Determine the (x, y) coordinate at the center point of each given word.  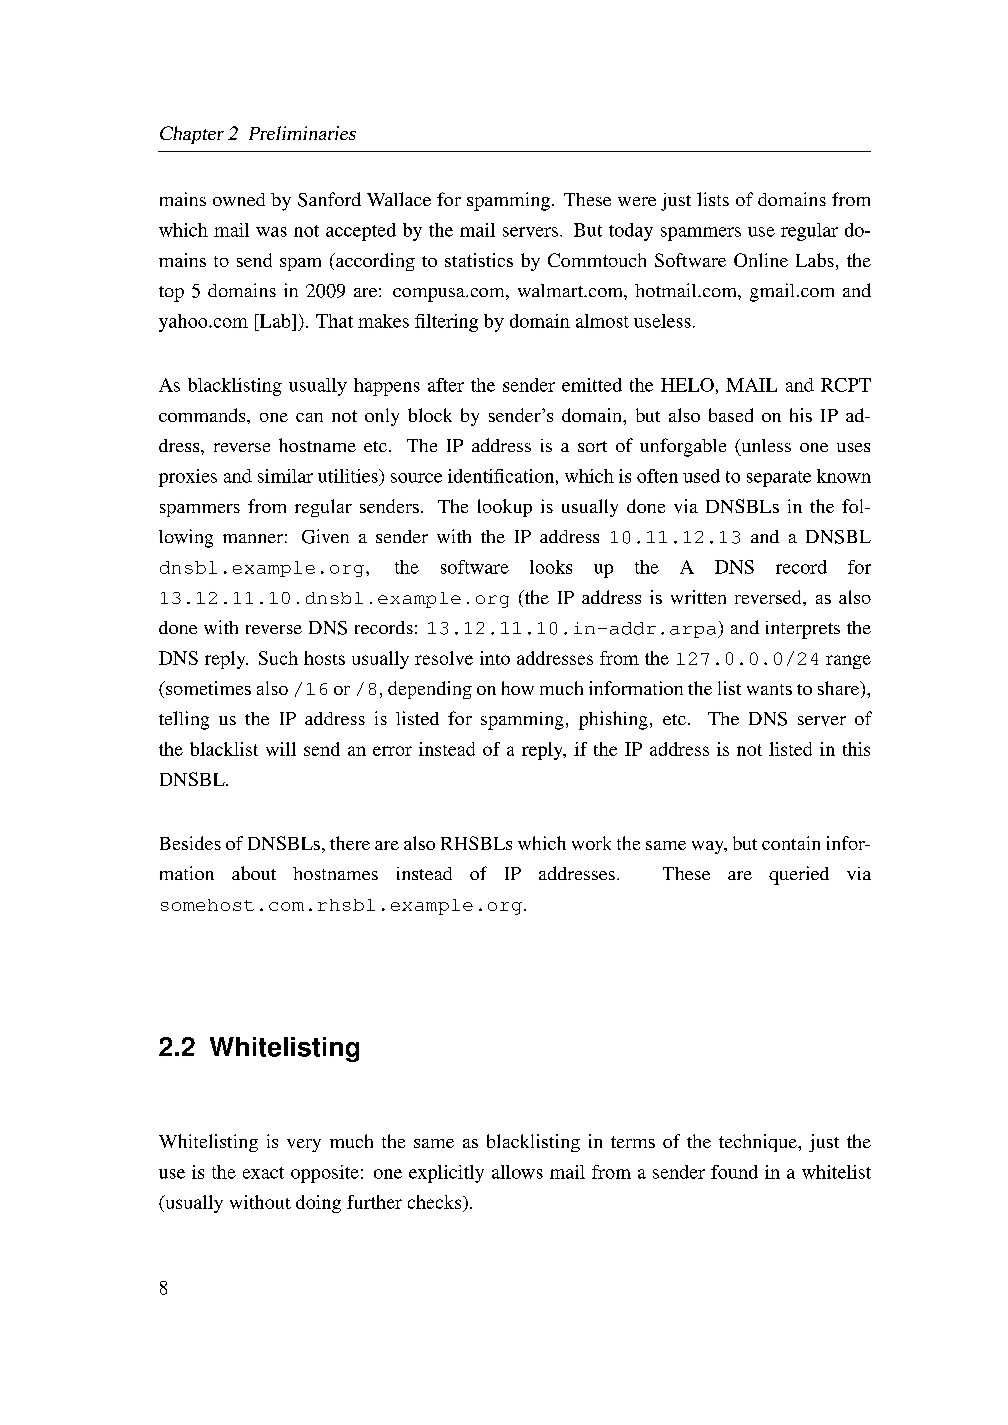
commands (203, 415)
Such (278, 658)
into (495, 658)
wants (769, 689)
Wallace (399, 199)
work (591, 843)
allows (517, 1172)
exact (263, 1173)
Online (761, 260)
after (446, 385)
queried (799, 875)
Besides (190, 843)
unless (765, 445)
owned (239, 199)
